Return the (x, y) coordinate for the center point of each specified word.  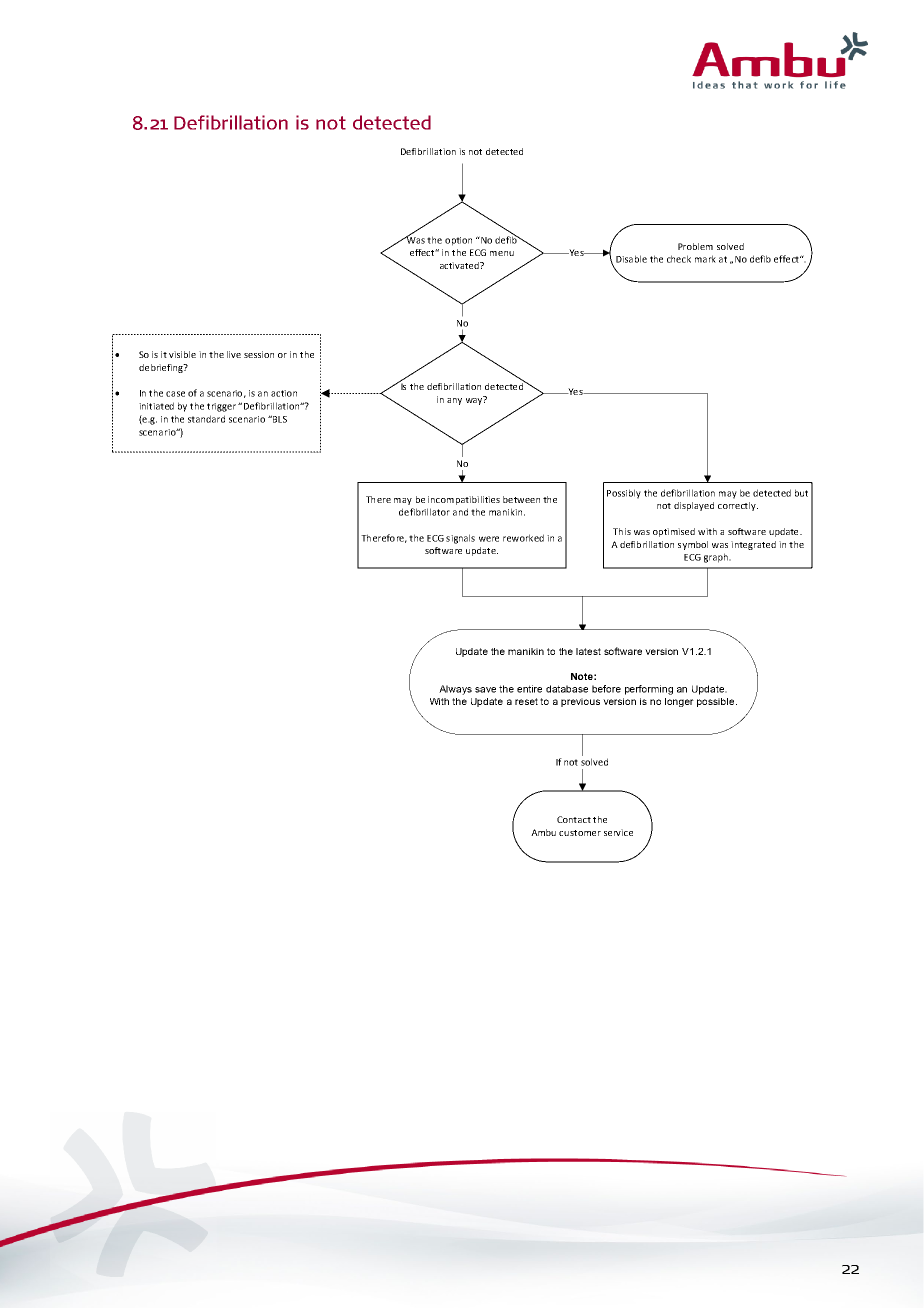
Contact (574, 819)
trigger (221, 407)
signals (460, 539)
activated (460, 265)
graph (717, 558)
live (234, 354)
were (489, 539)
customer (580, 833)
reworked (523, 538)
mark (705, 259)
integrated (753, 545)
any (454, 401)
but (801, 493)
